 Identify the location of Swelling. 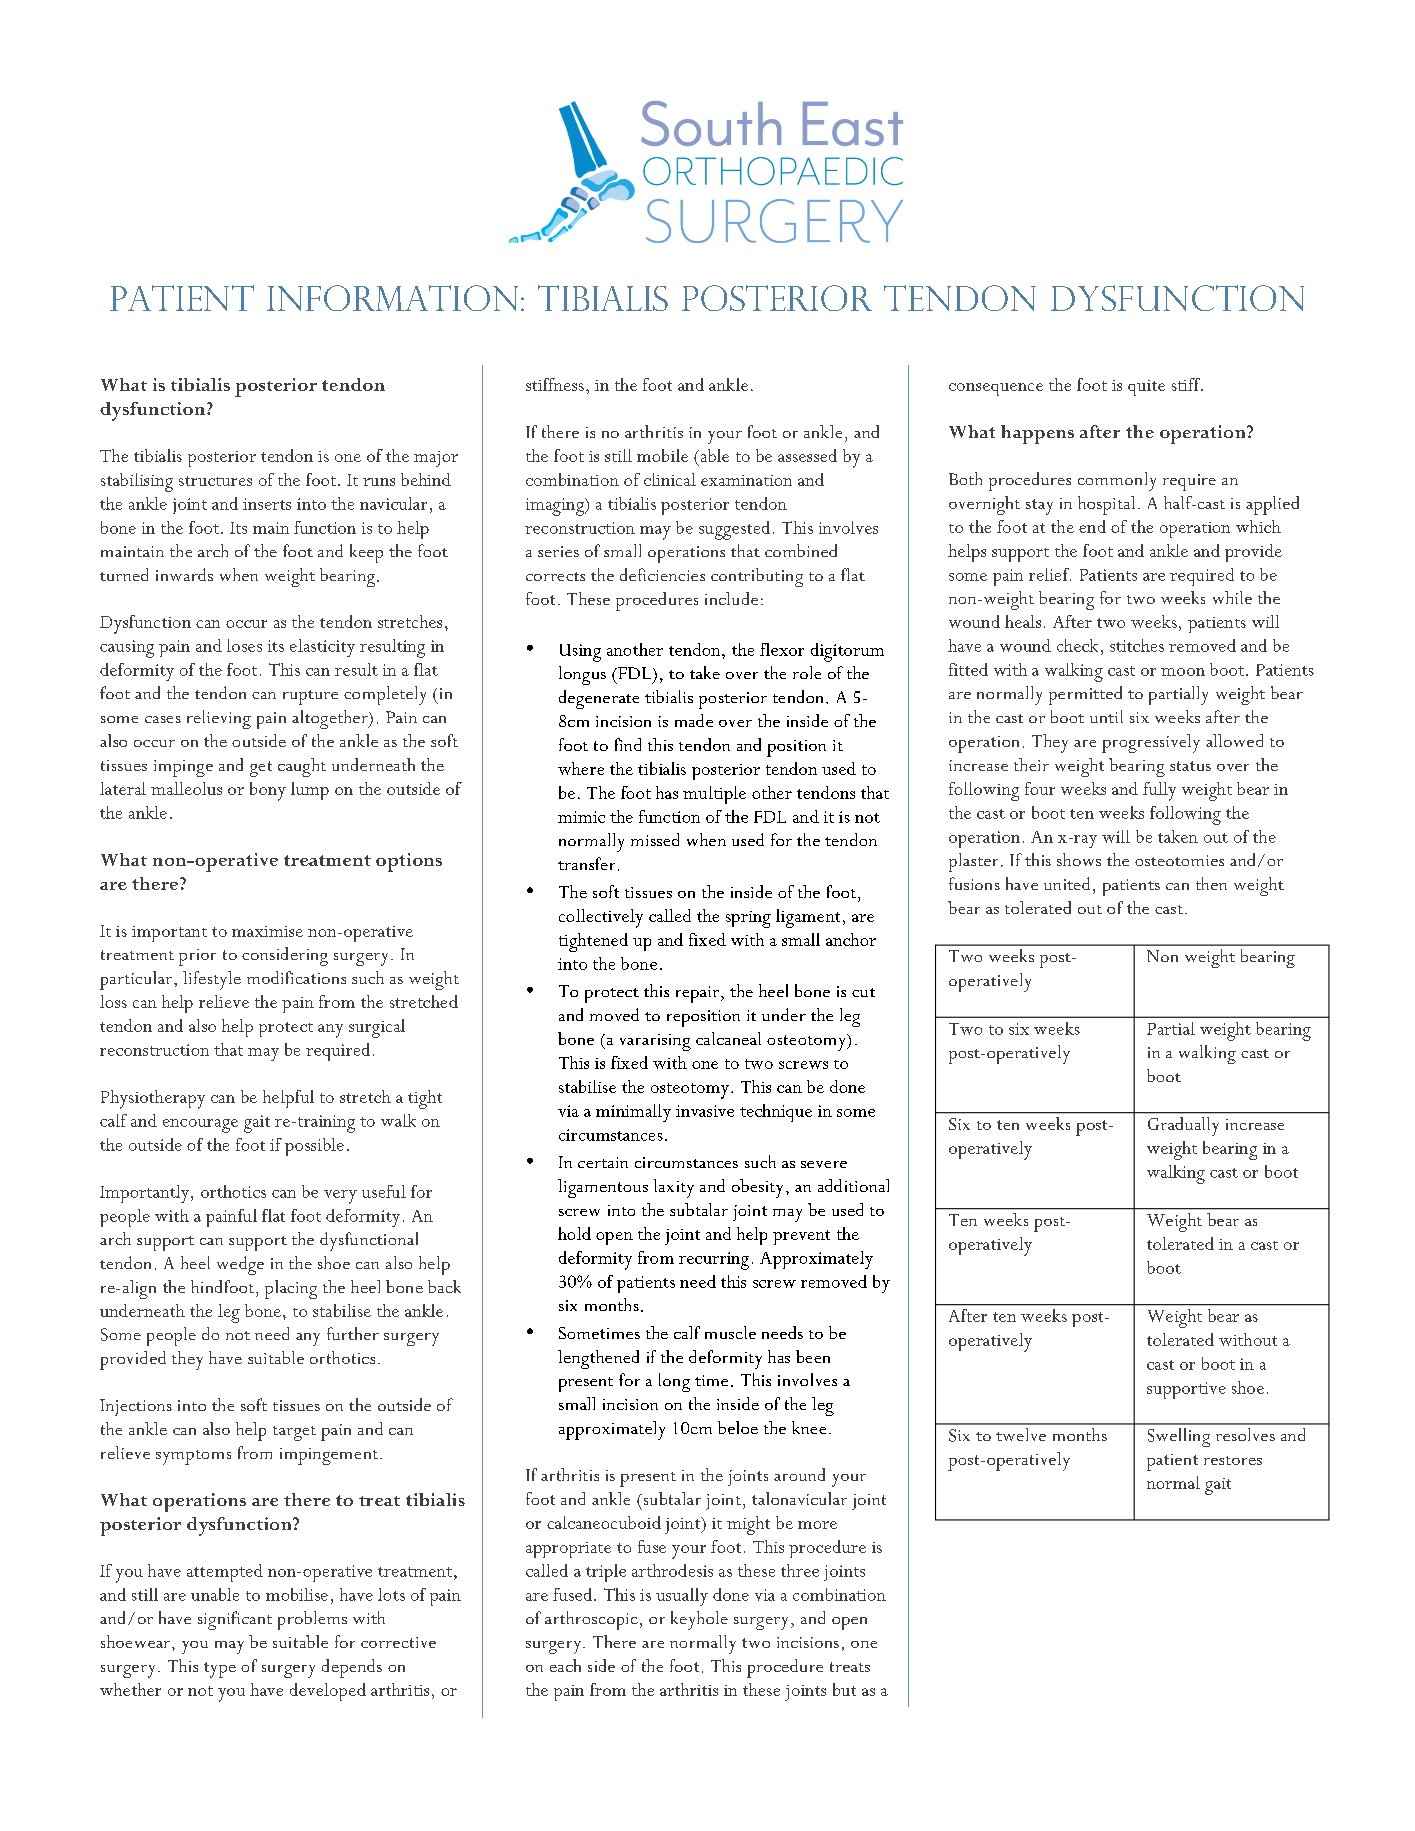
(1179, 1437).
